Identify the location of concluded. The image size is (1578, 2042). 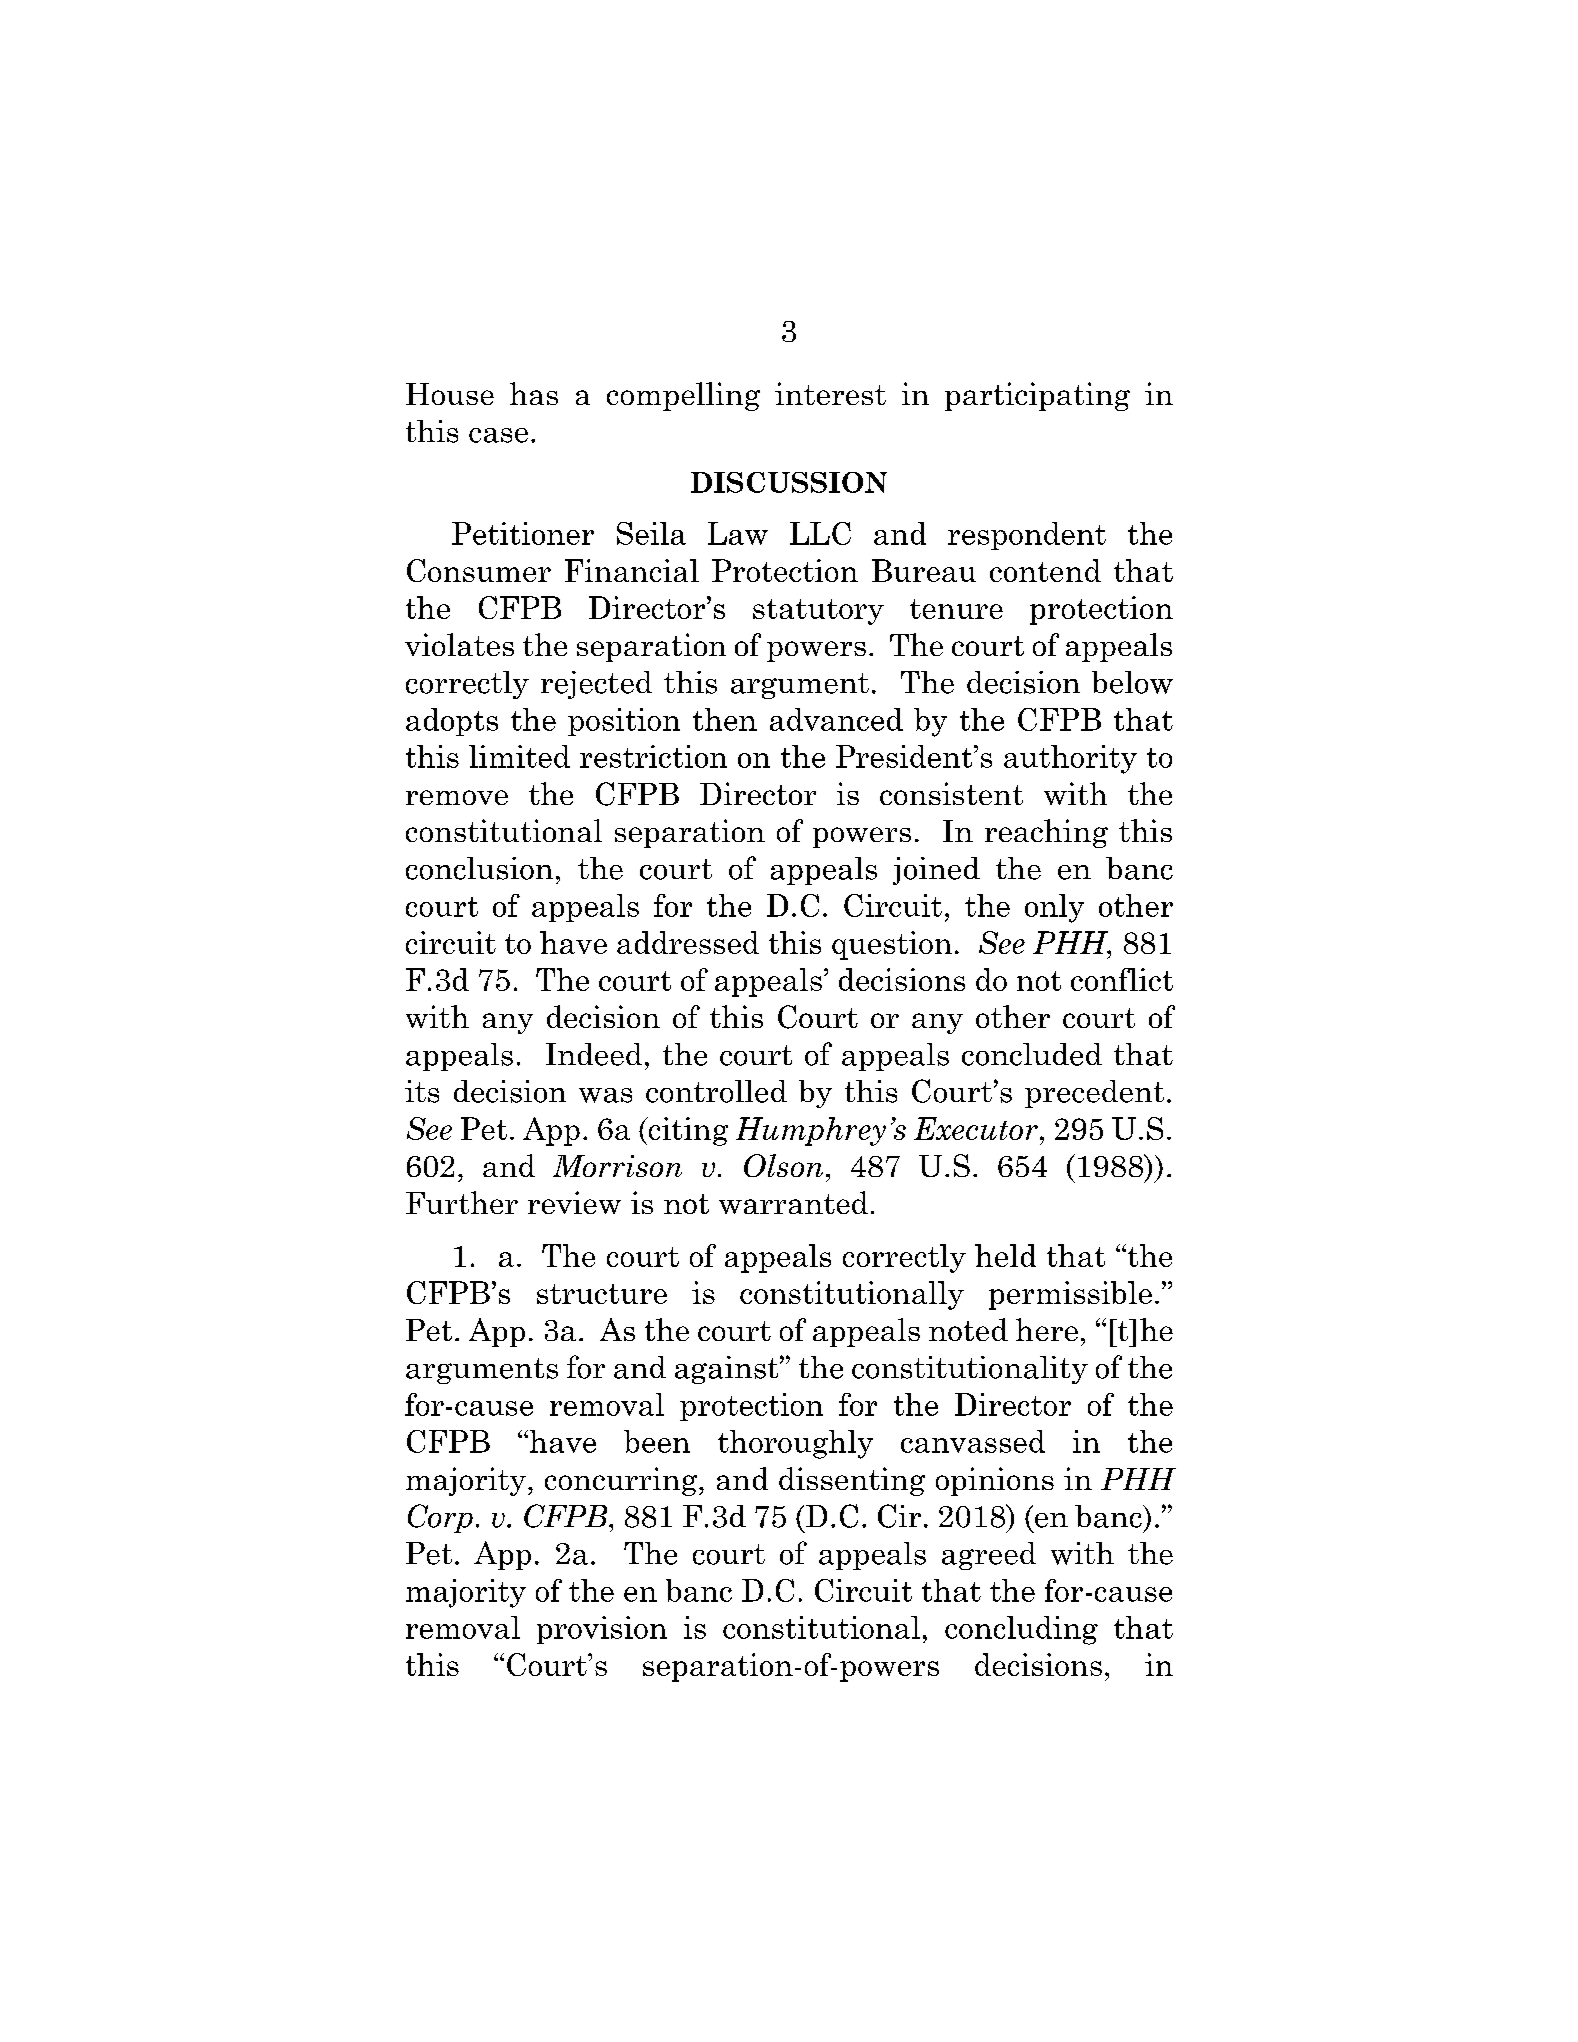
(1032, 1054).
